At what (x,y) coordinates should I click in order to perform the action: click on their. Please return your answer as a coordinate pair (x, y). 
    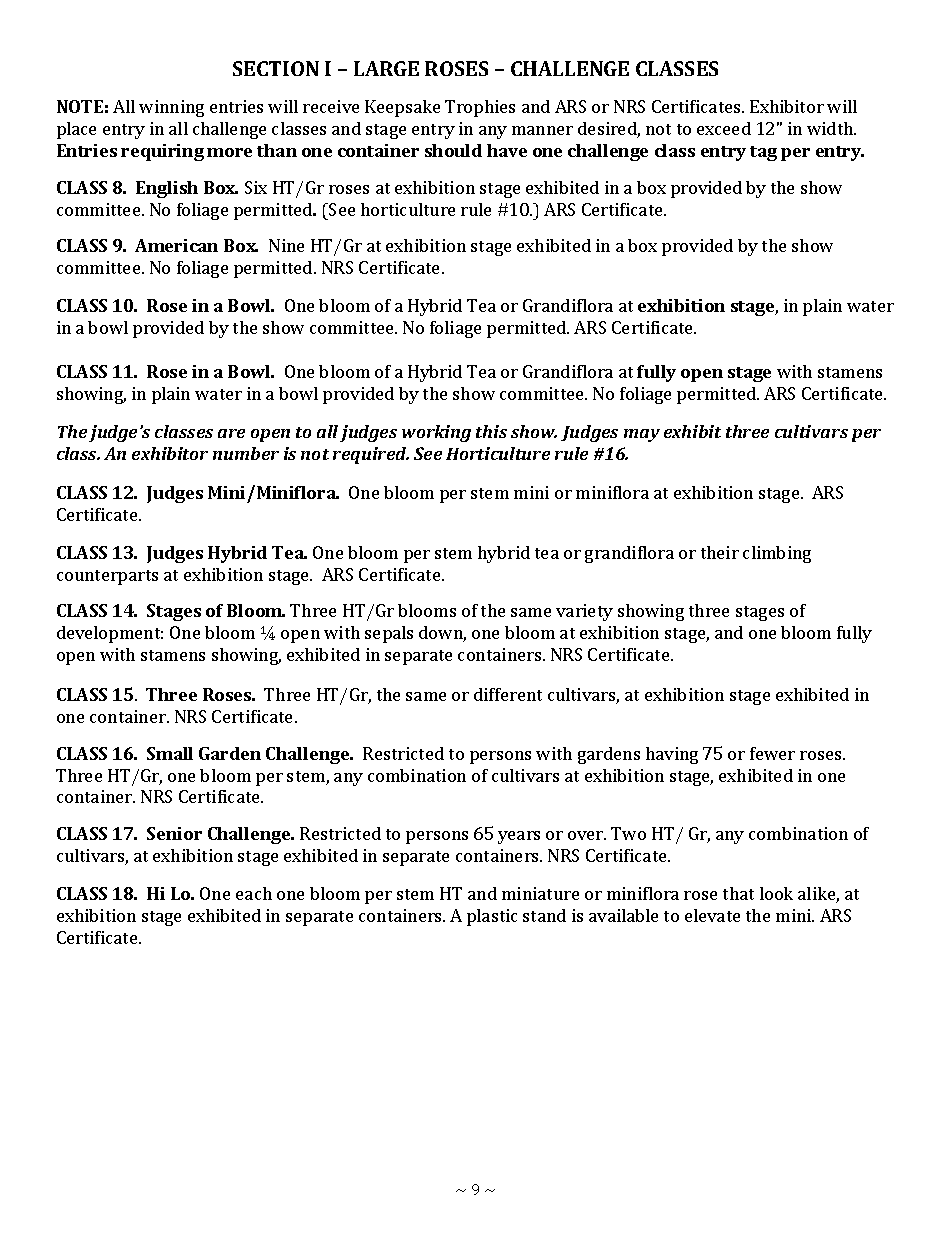
    Looking at the image, I should click on (720, 552).
